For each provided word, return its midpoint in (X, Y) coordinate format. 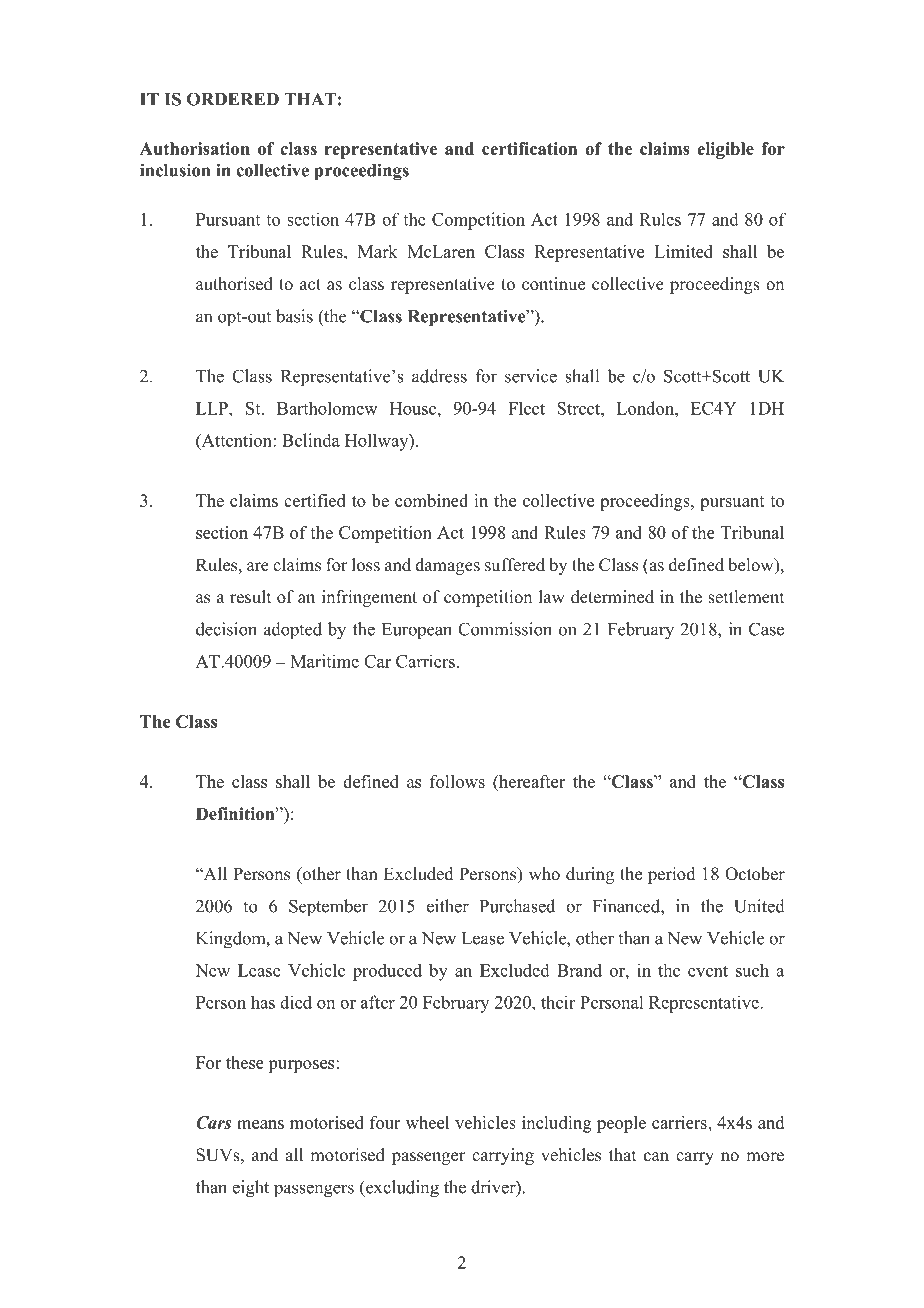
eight (250, 1189)
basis (294, 316)
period (672, 875)
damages (447, 566)
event (708, 971)
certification (529, 148)
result (250, 597)
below (752, 566)
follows (457, 781)
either (448, 906)
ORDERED (233, 99)
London (646, 408)
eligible (725, 150)
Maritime (324, 661)
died (296, 1002)
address (439, 376)
